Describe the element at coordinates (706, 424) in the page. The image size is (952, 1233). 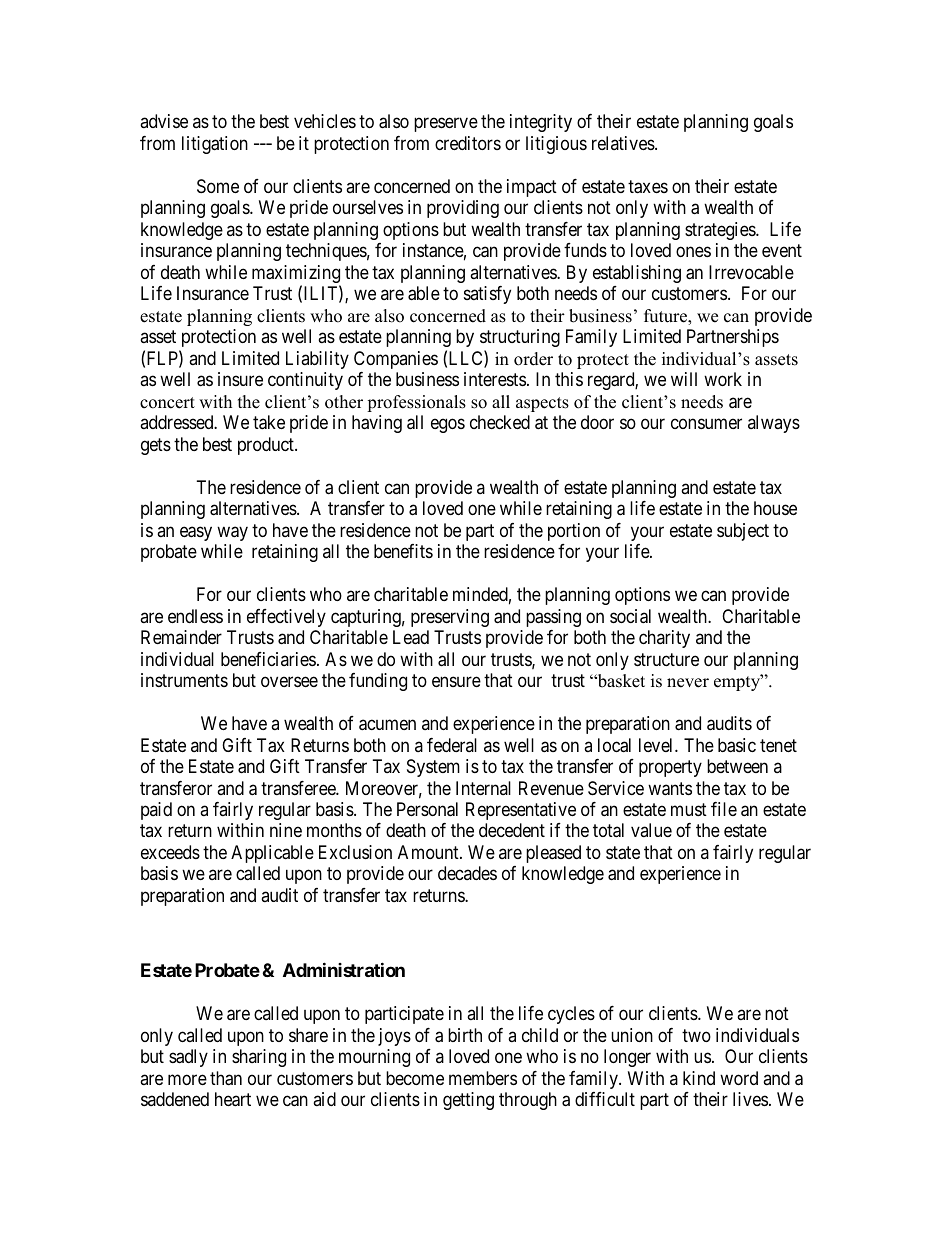
I see `consumer` at that location.
